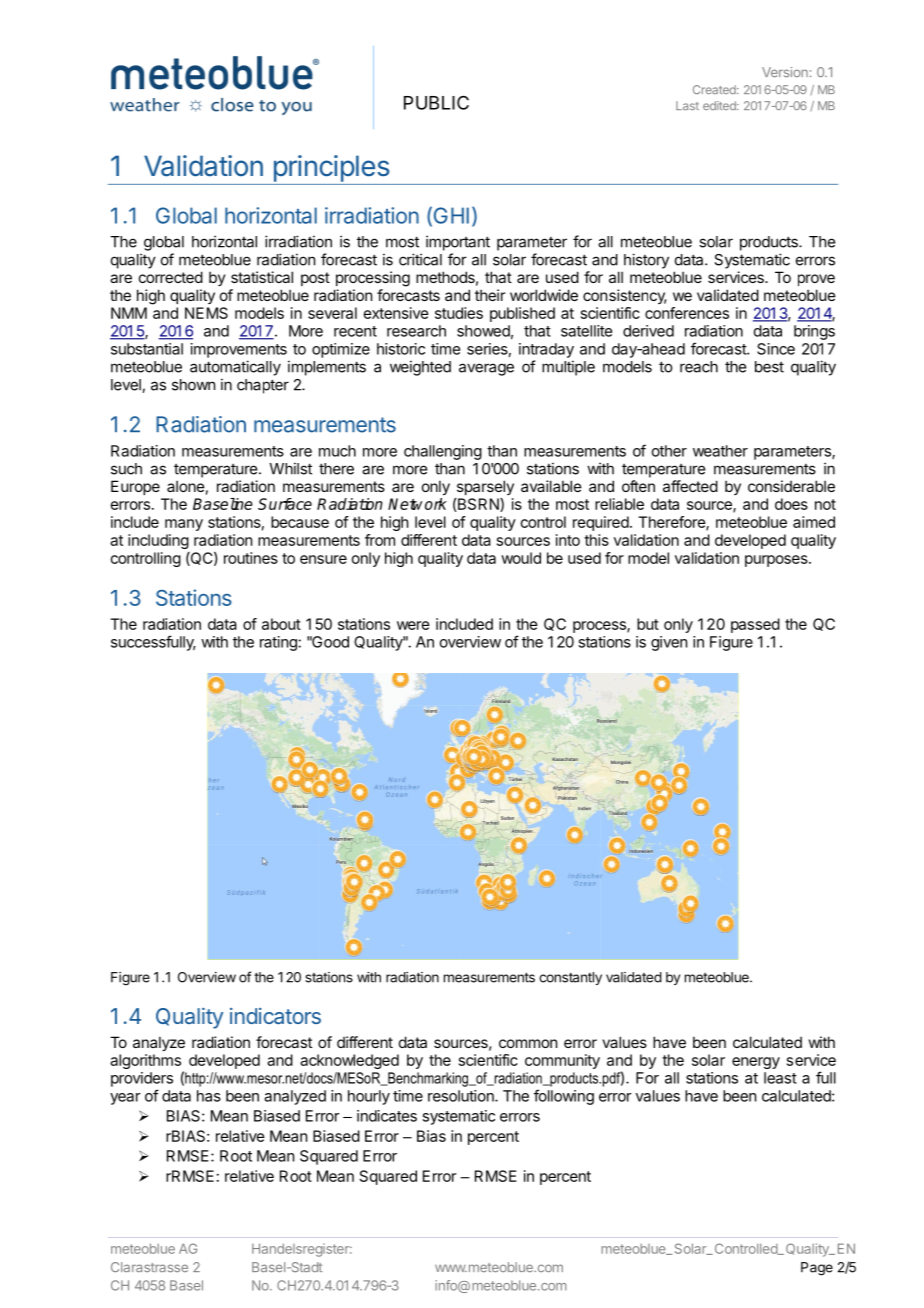  What do you see at coordinates (436, 102) in the document?
I see `PUBLIC` at bounding box center [436, 102].
